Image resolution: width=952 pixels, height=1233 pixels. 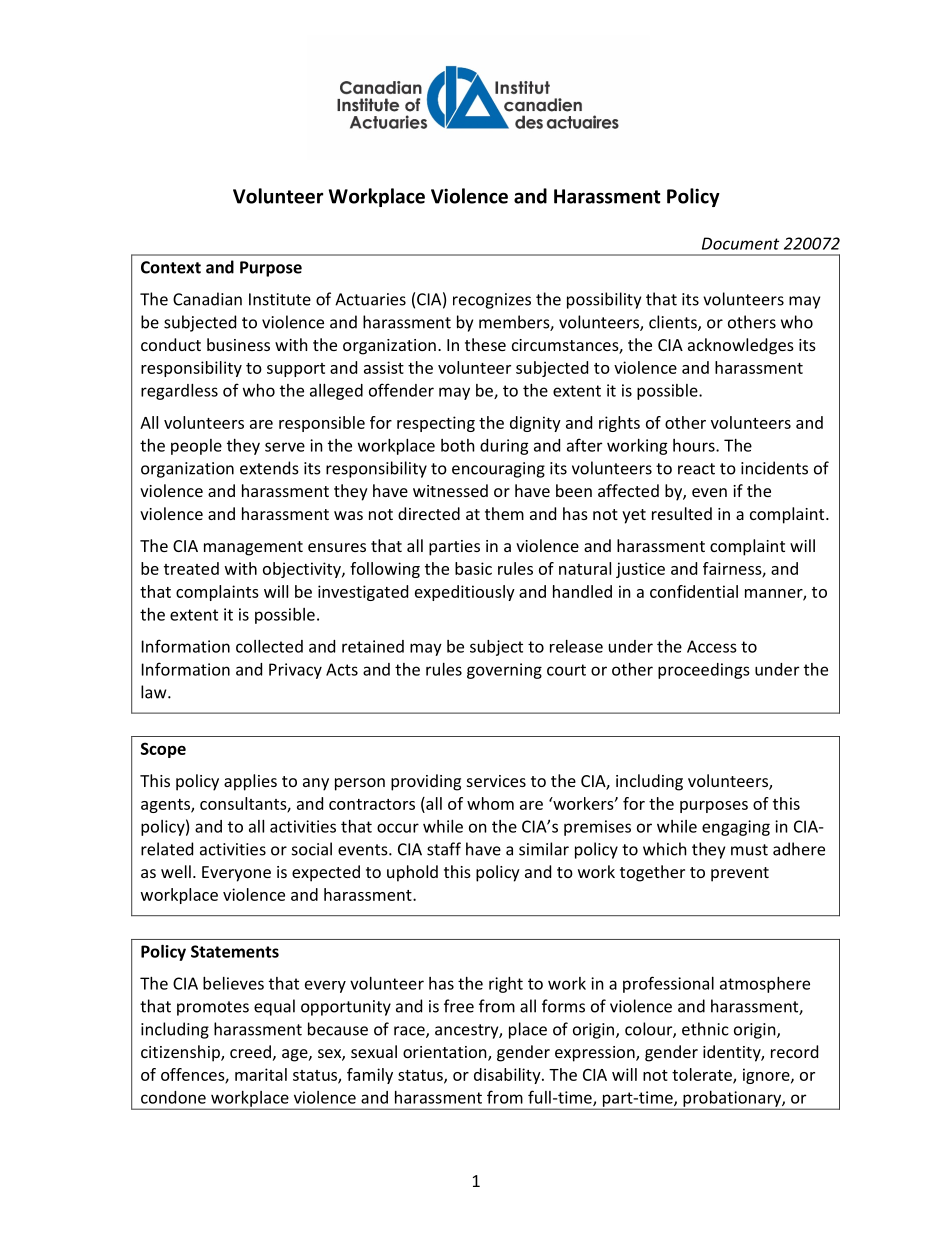 What do you see at coordinates (740, 243) in the screenshot?
I see `Document` at bounding box center [740, 243].
